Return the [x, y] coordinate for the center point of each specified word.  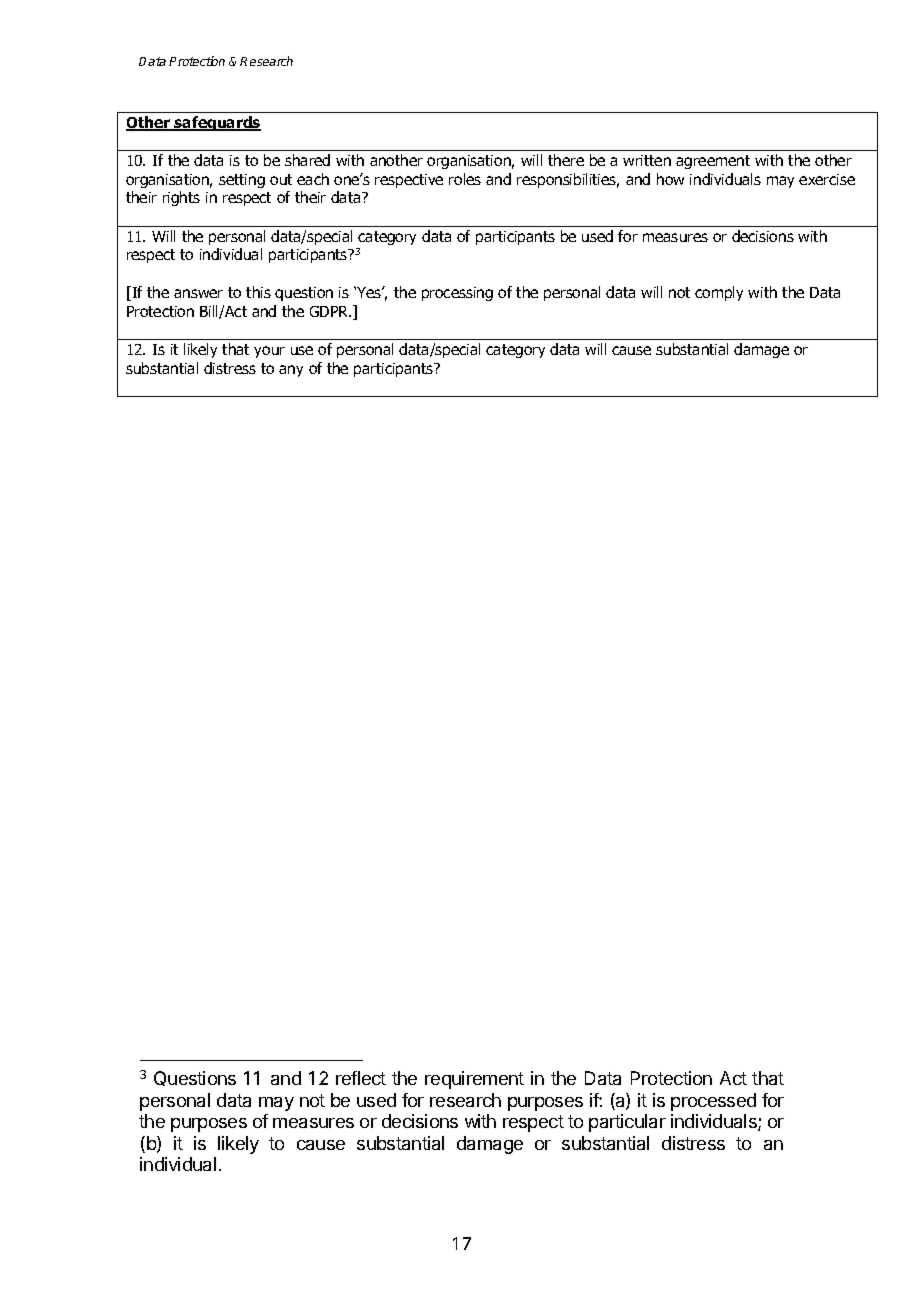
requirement [474, 1080]
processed [713, 1102]
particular [627, 1123]
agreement [713, 162]
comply [719, 293]
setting [242, 181]
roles [465, 179]
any [291, 371]
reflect [361, 1078]
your [269, 352]
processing [457, 294]
